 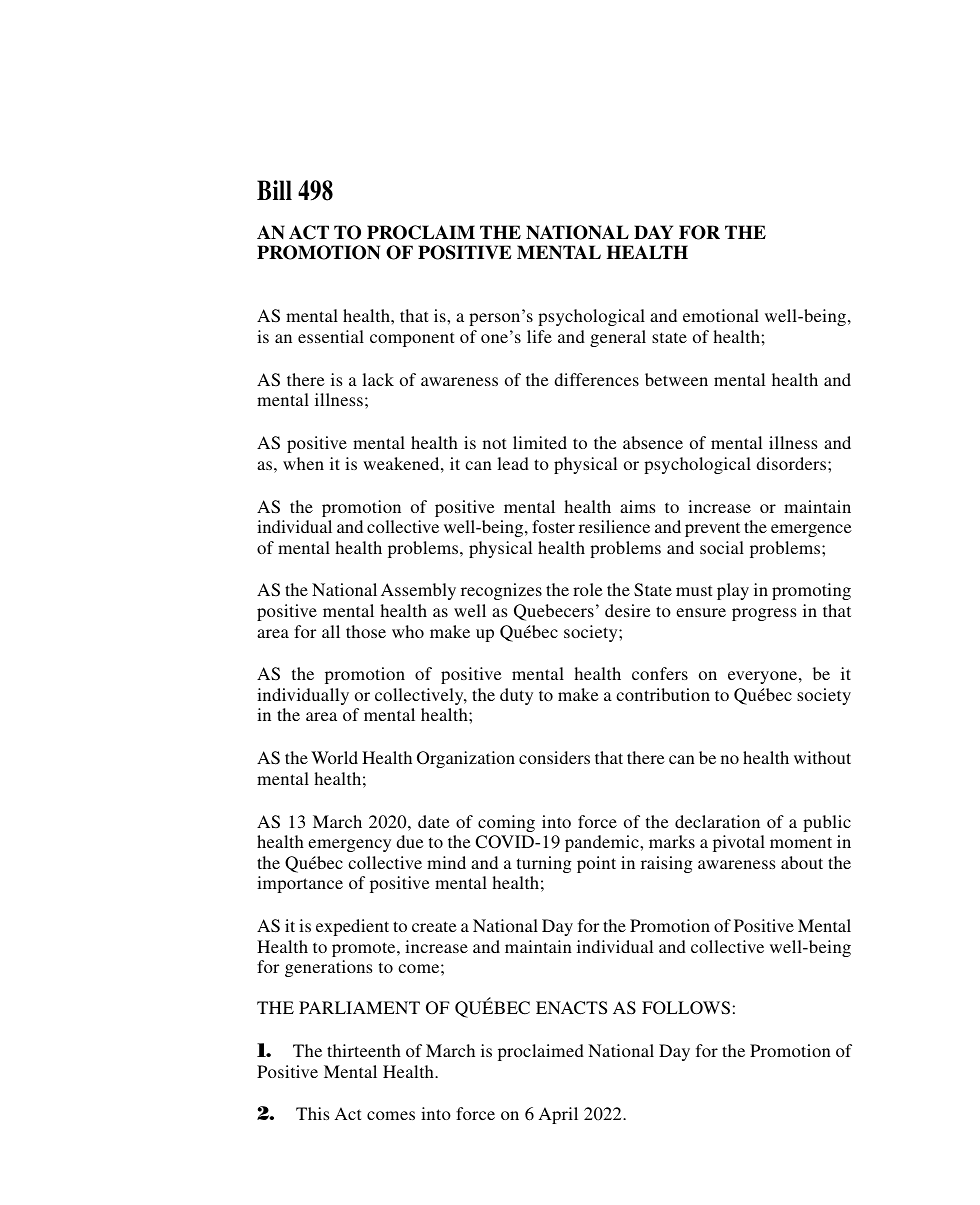 What do you see at coordinates (274, 190) in the screenshot?
I see `Bill` at bounding box center [274, 190].
